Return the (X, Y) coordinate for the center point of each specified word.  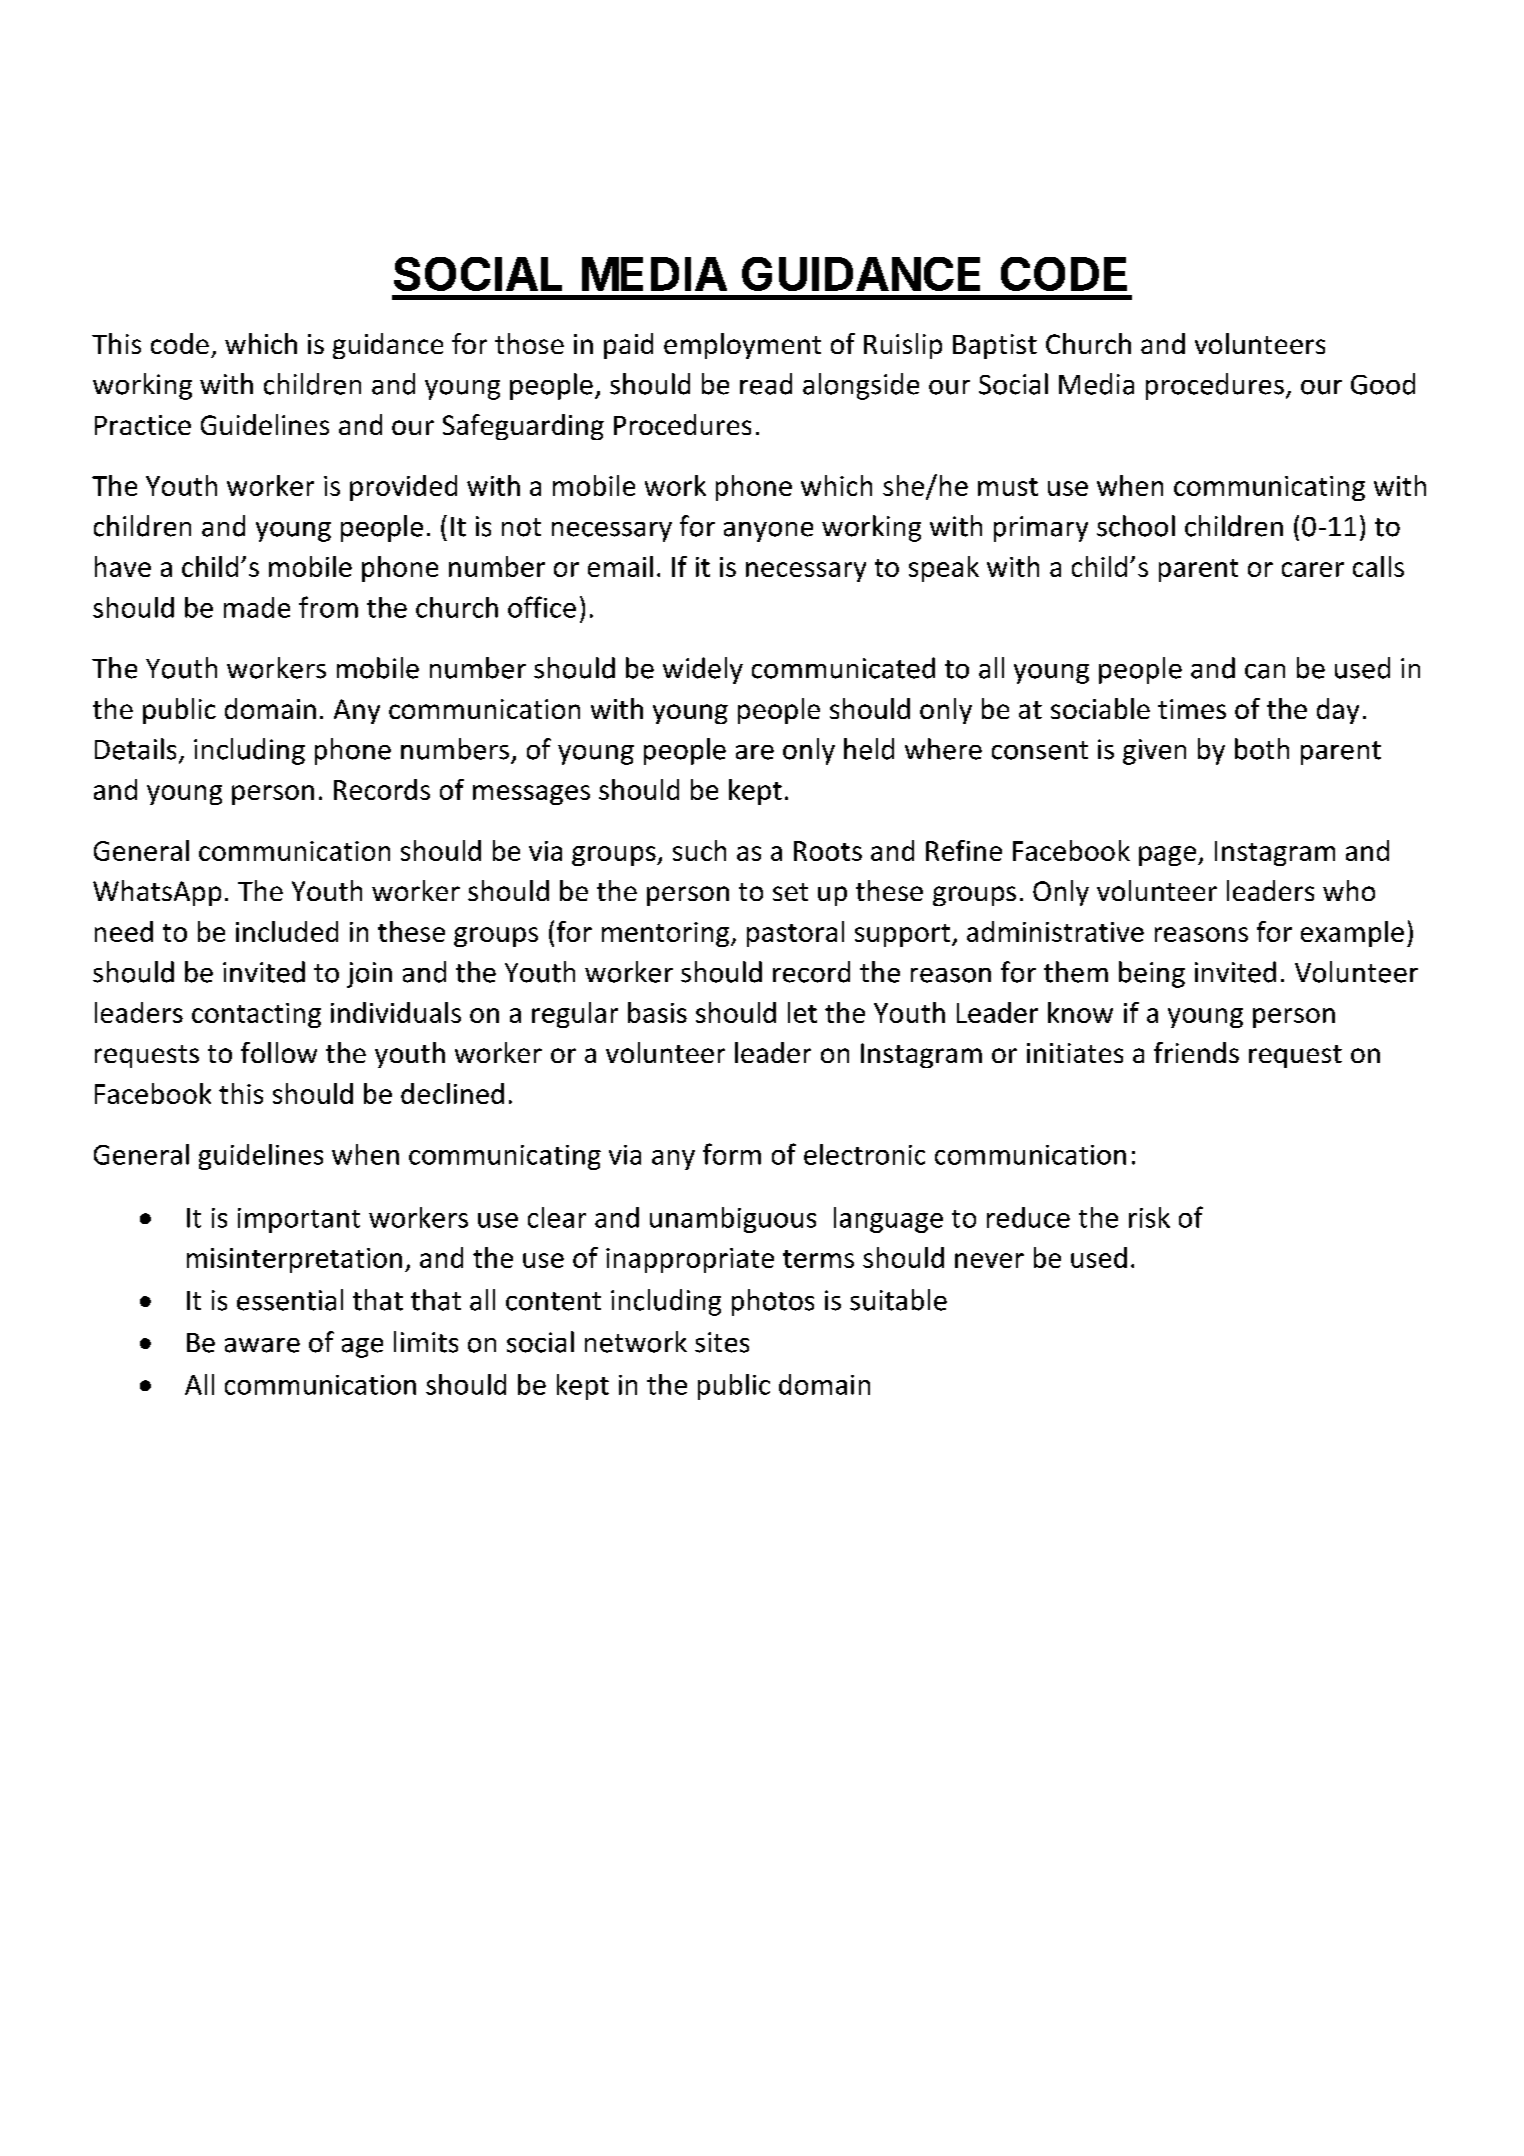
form (732, 1154)
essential (290, 1300)
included (287, 931)
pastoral (795, 934)
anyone (768, 532)
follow (279, 1052)
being (1152, 974)
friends (1196, 1052)
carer (1313, 569)
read (766, 384)
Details (135, 749)
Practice (143, 425)
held (869, 749)
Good (1383, 384)
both (1262, 749)
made (257, 607)
